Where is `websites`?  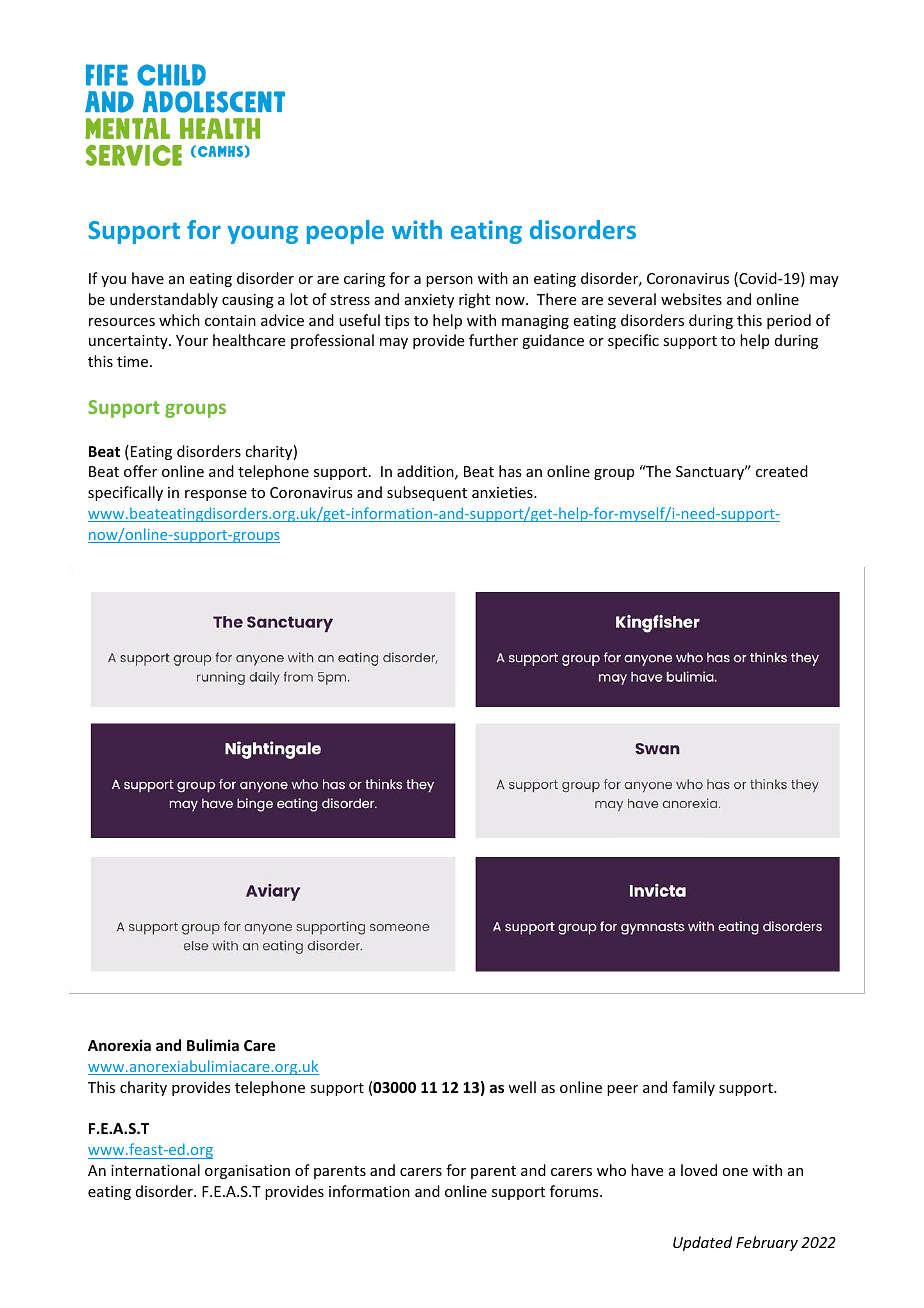
websites is located at coordinates (691, 299).
